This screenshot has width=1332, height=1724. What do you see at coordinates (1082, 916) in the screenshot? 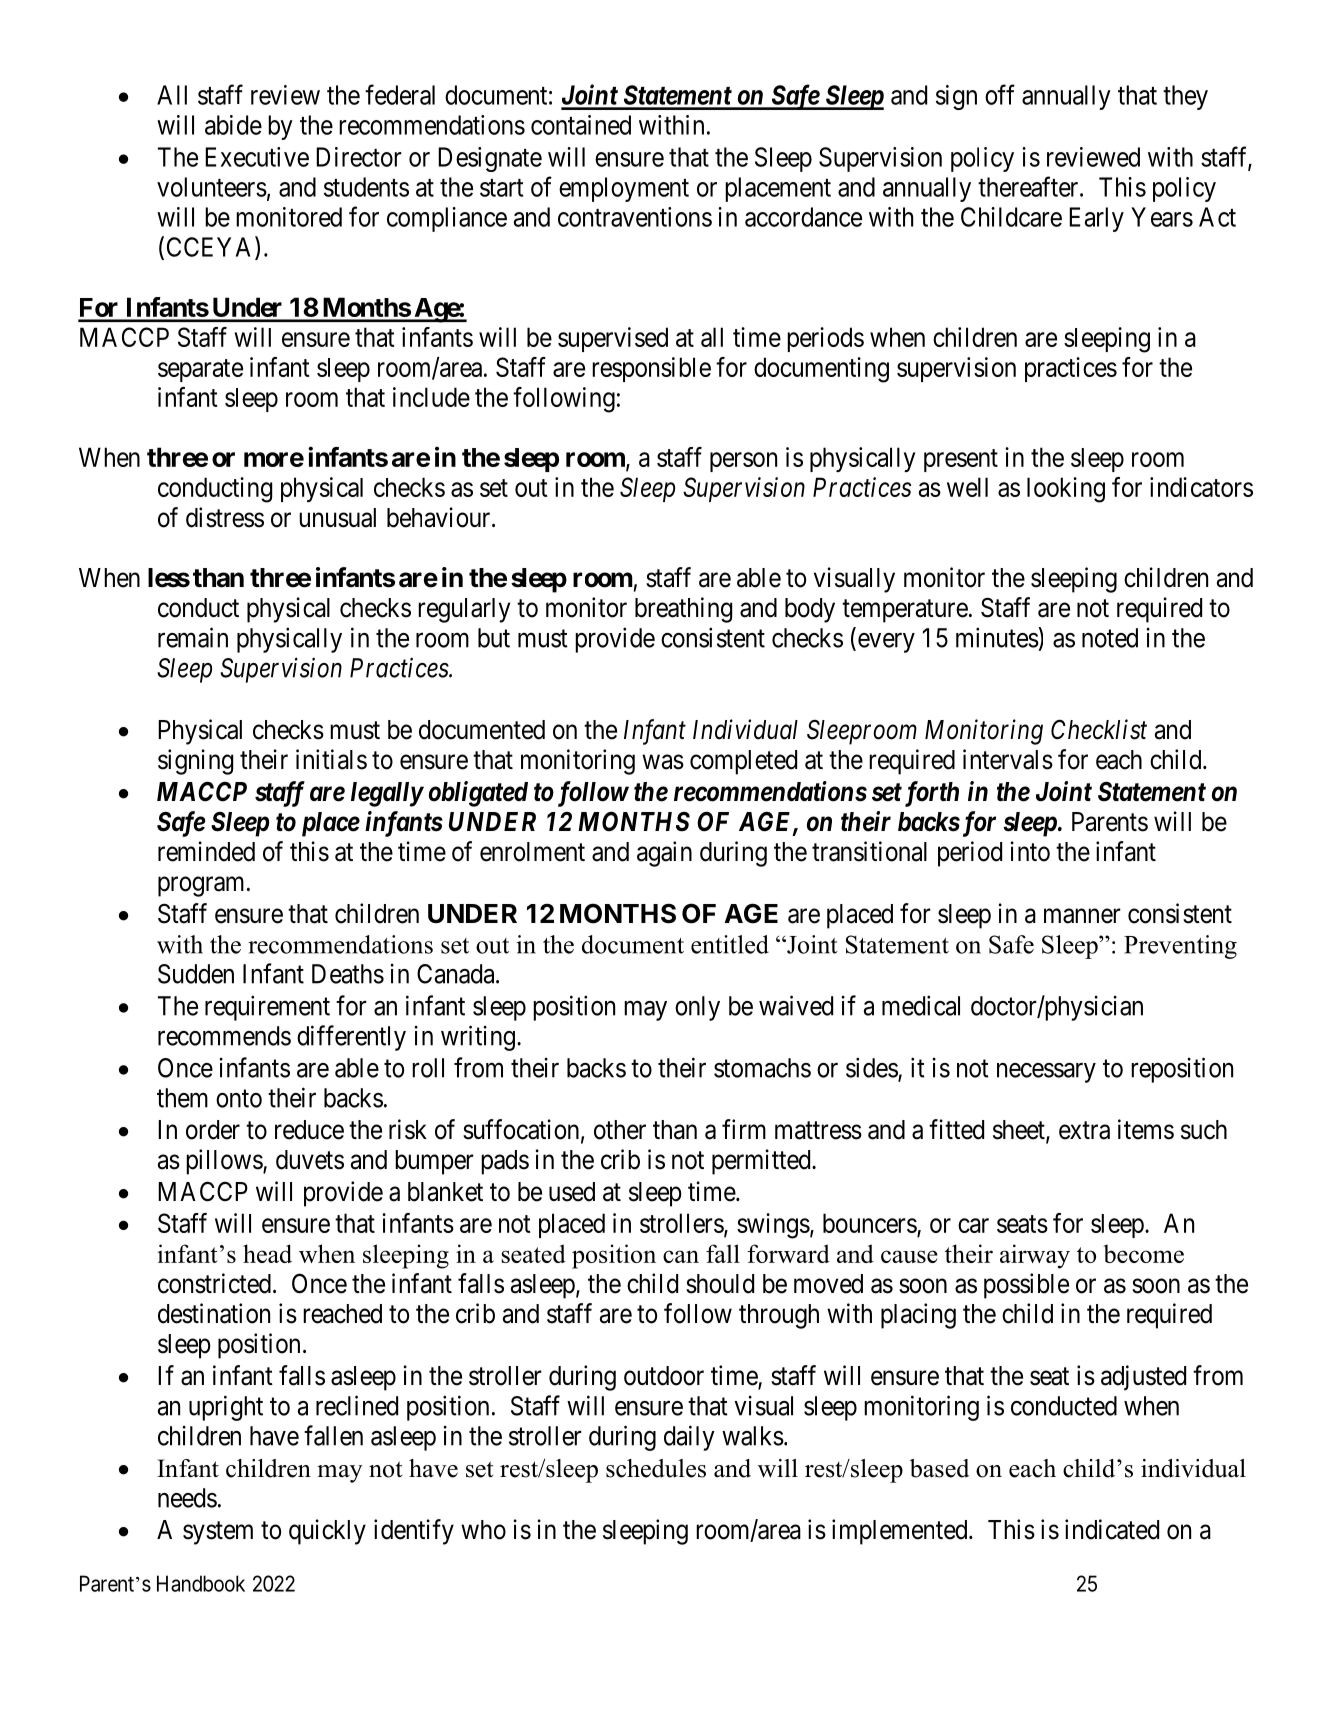
I see `manner` at bounding box center [1082, 916].
